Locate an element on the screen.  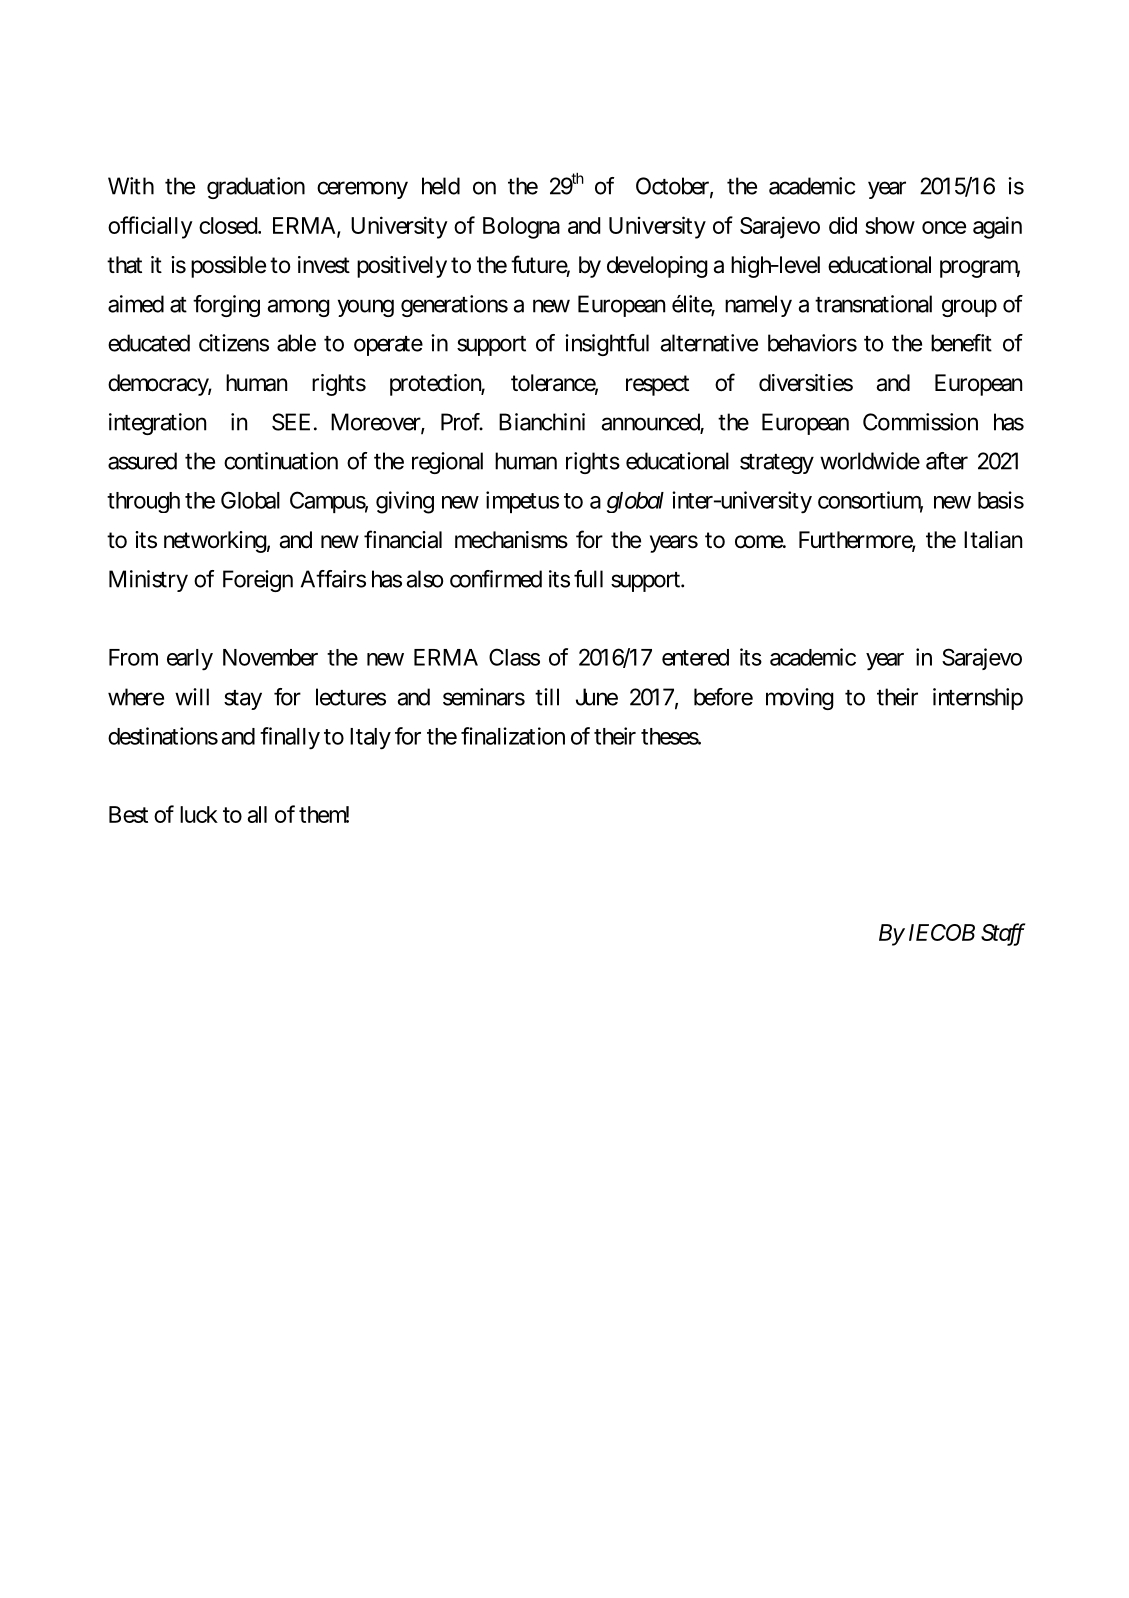
finally is located at coordinates (290, 738).
